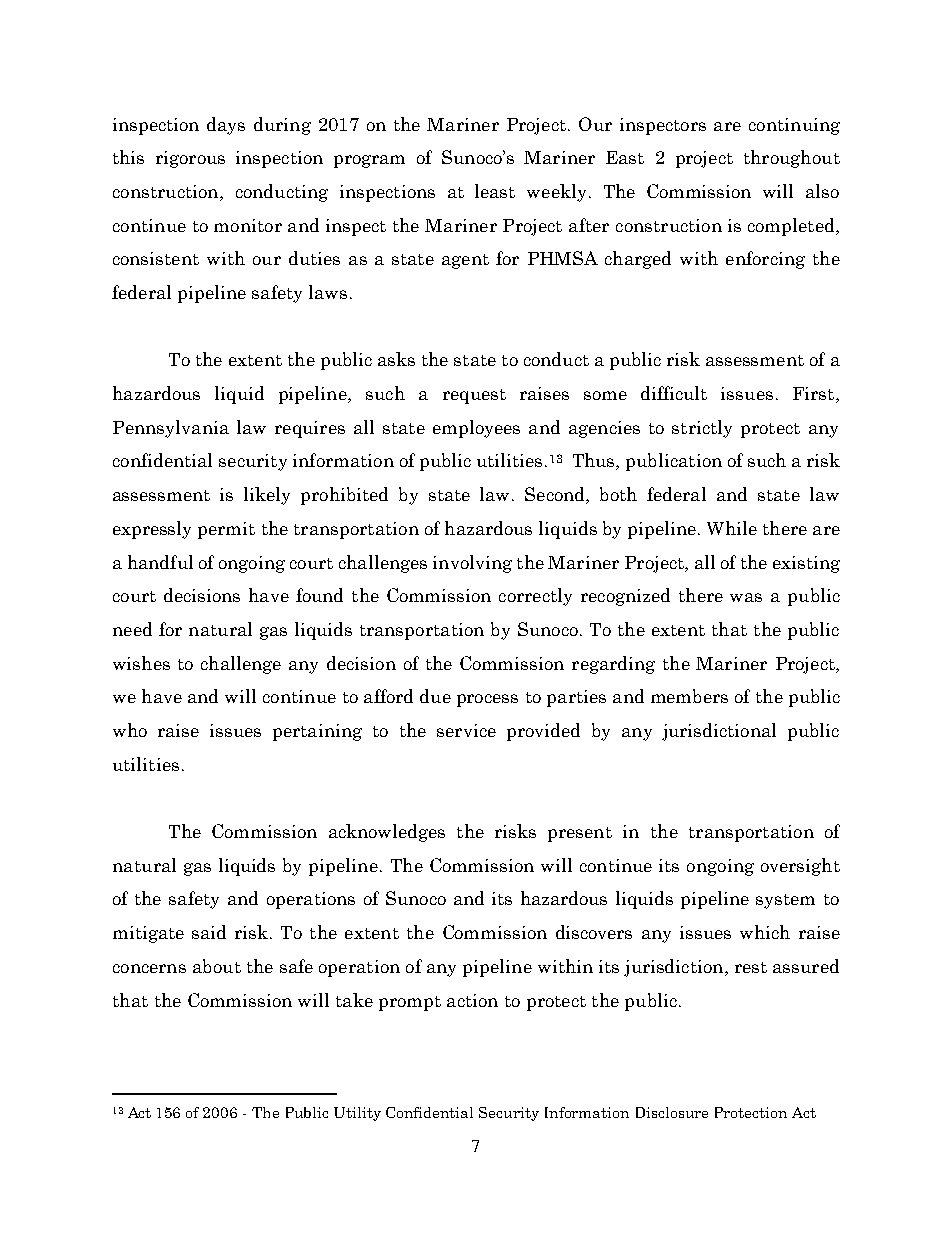 The height and width of the document is (1233, 952). I want to click on was, so click(746, 597).
